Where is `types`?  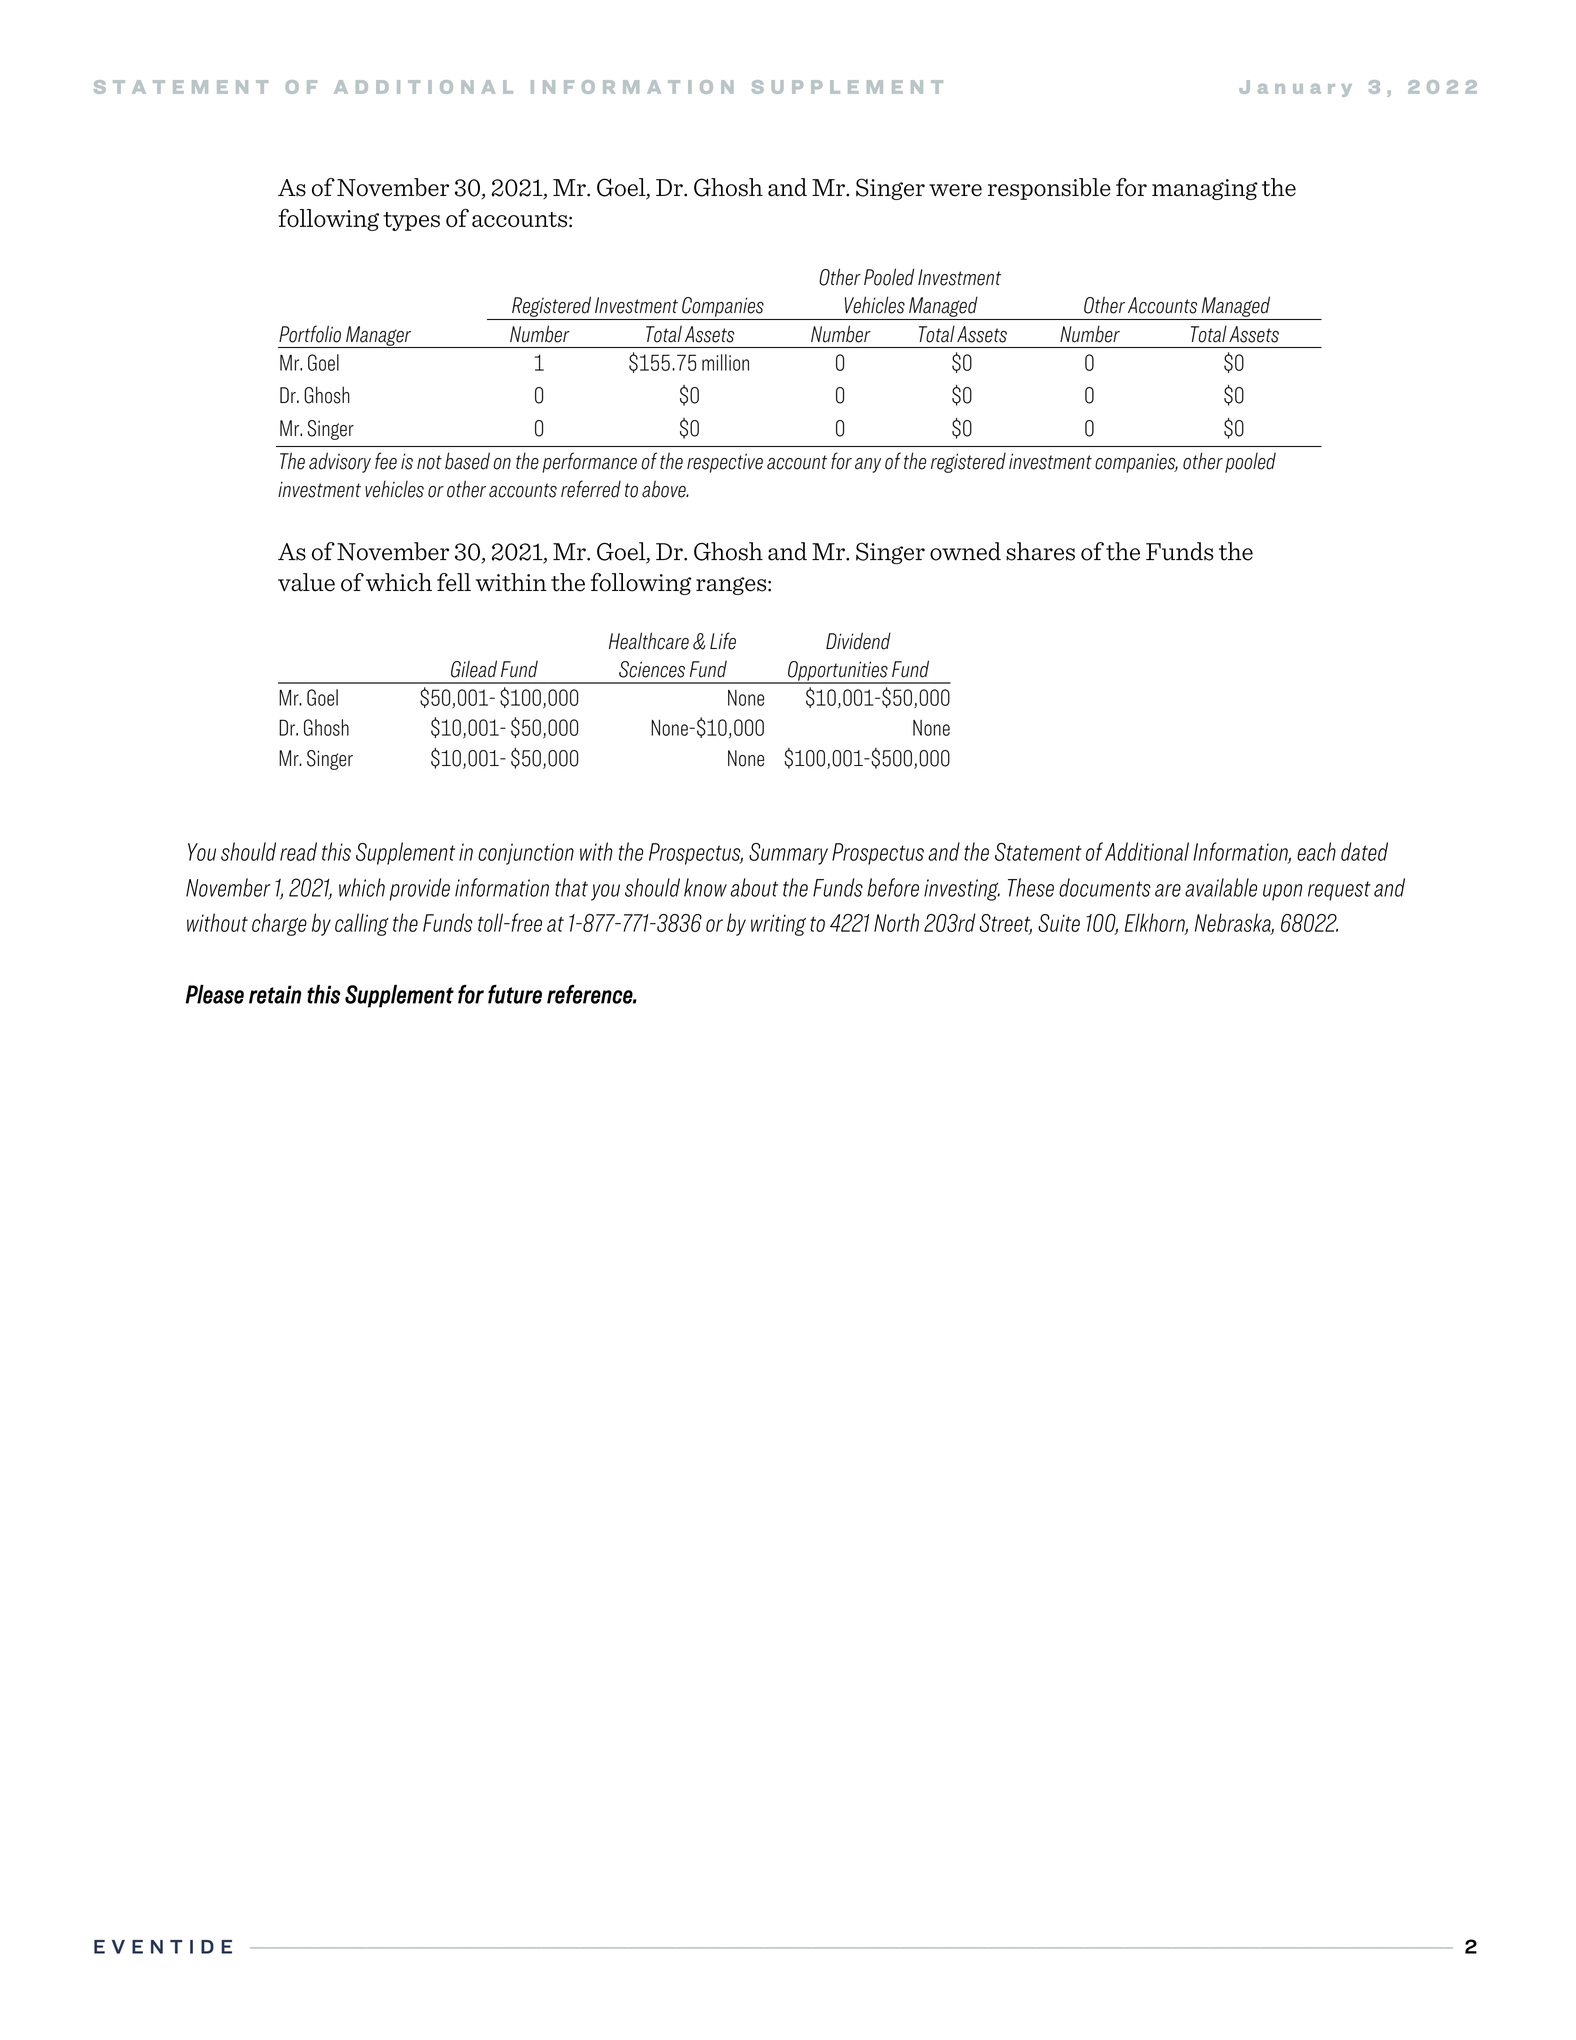 types is located at coordinates (411, 221).
